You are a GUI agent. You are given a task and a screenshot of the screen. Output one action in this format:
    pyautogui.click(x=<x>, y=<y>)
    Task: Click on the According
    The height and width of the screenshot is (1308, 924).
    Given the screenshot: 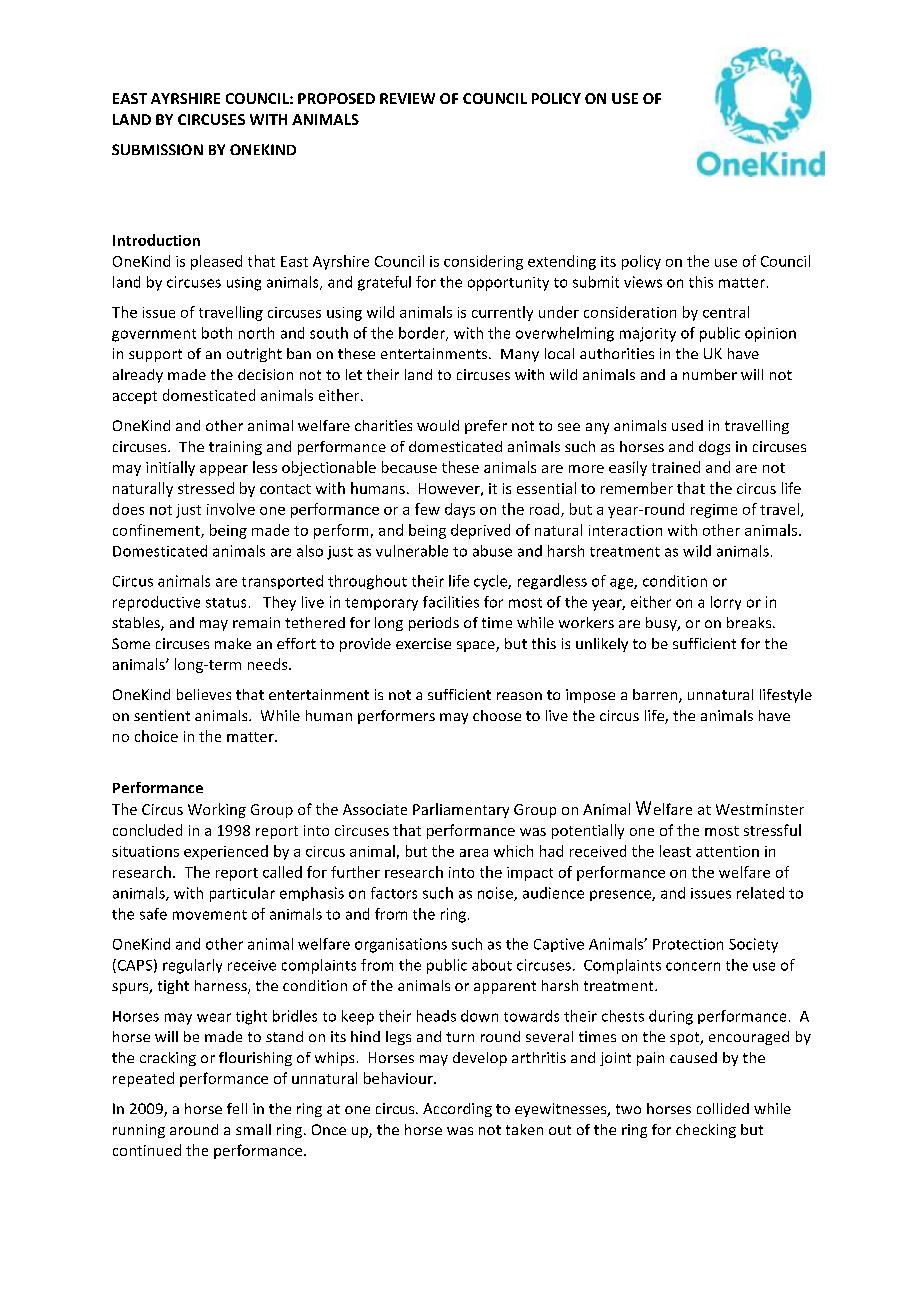 What is the action you would take?
    pyautogui.click(x=457, y=1110)
